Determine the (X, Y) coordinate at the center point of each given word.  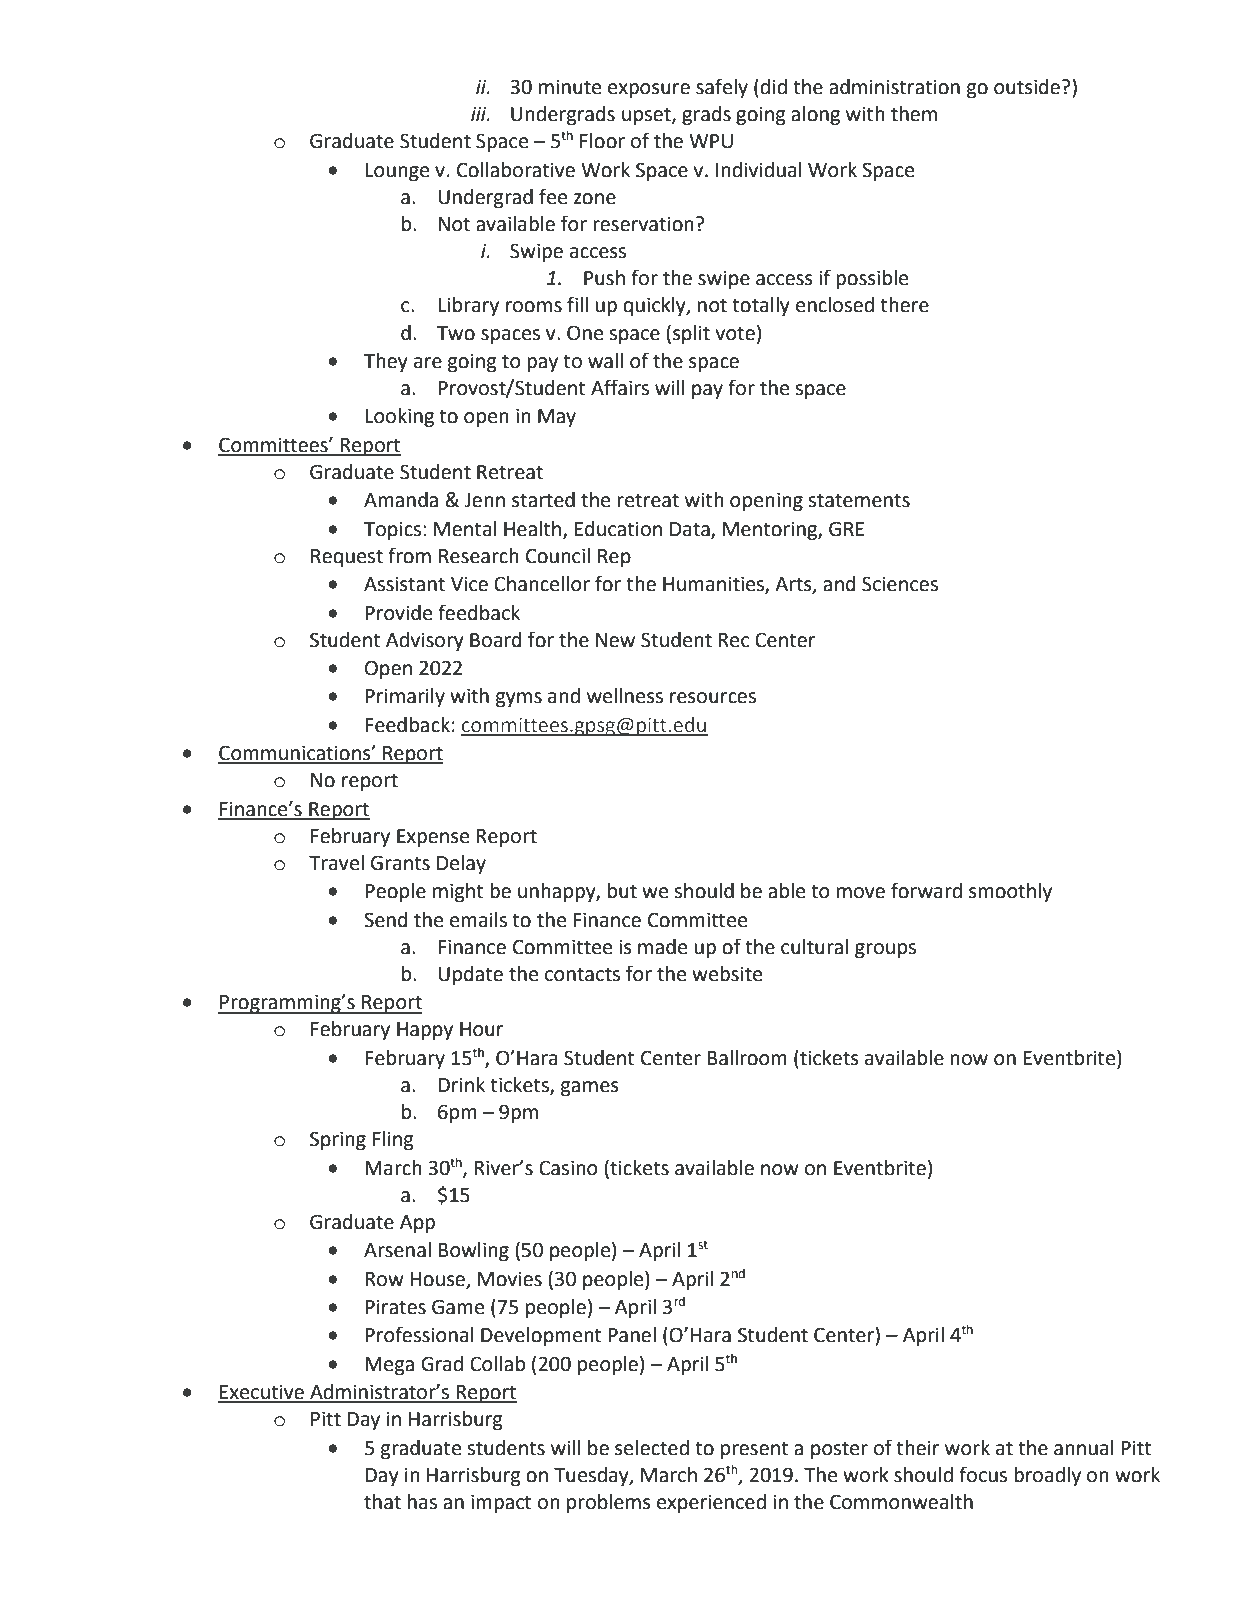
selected (652, 1448)
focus (983, 1474)
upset (647, 116)
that (382, 1502)
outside (1027, 87)
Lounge (397, 172)
